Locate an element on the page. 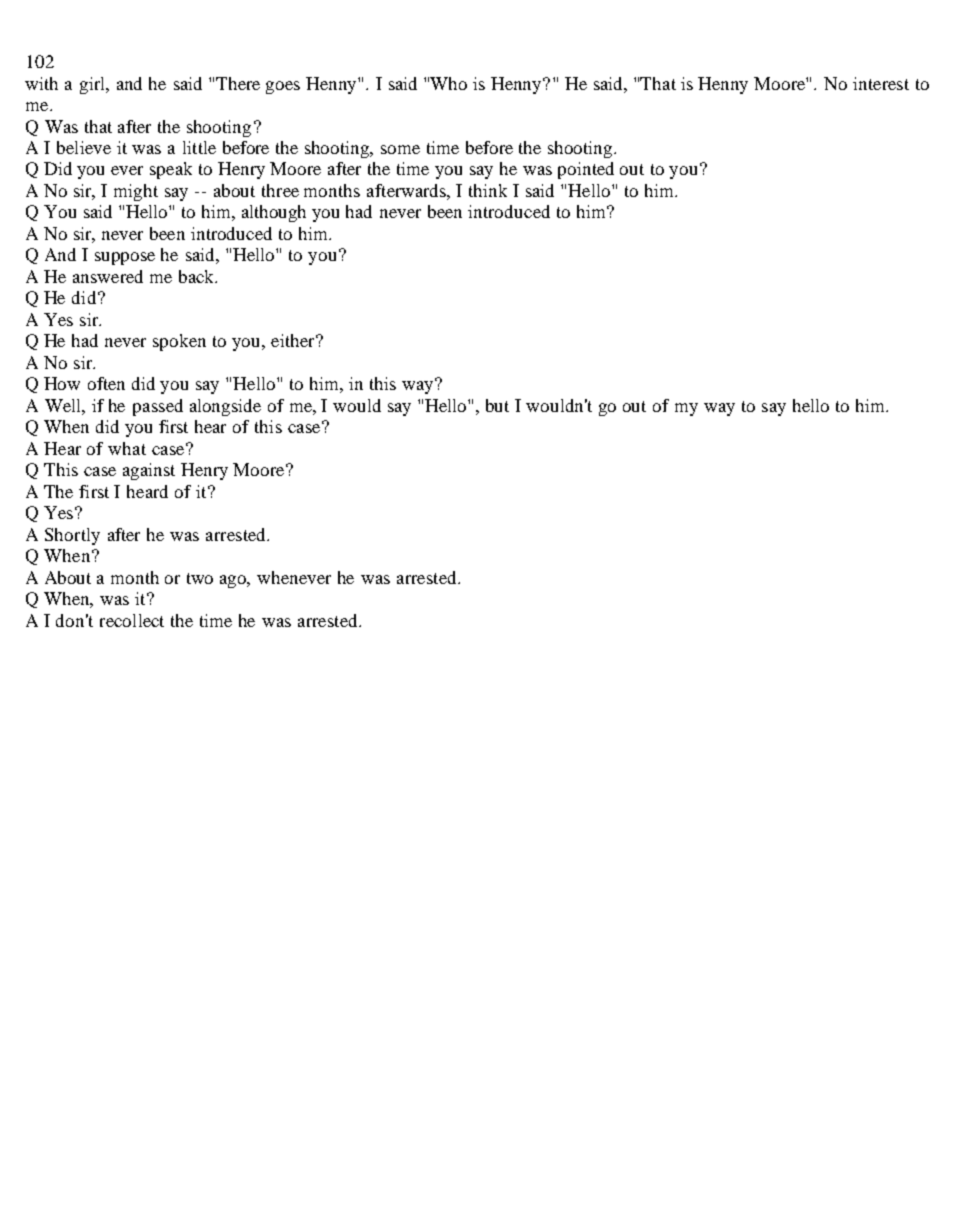 This document has width=973, height=1232. two is located at coordinates (200, 578).
